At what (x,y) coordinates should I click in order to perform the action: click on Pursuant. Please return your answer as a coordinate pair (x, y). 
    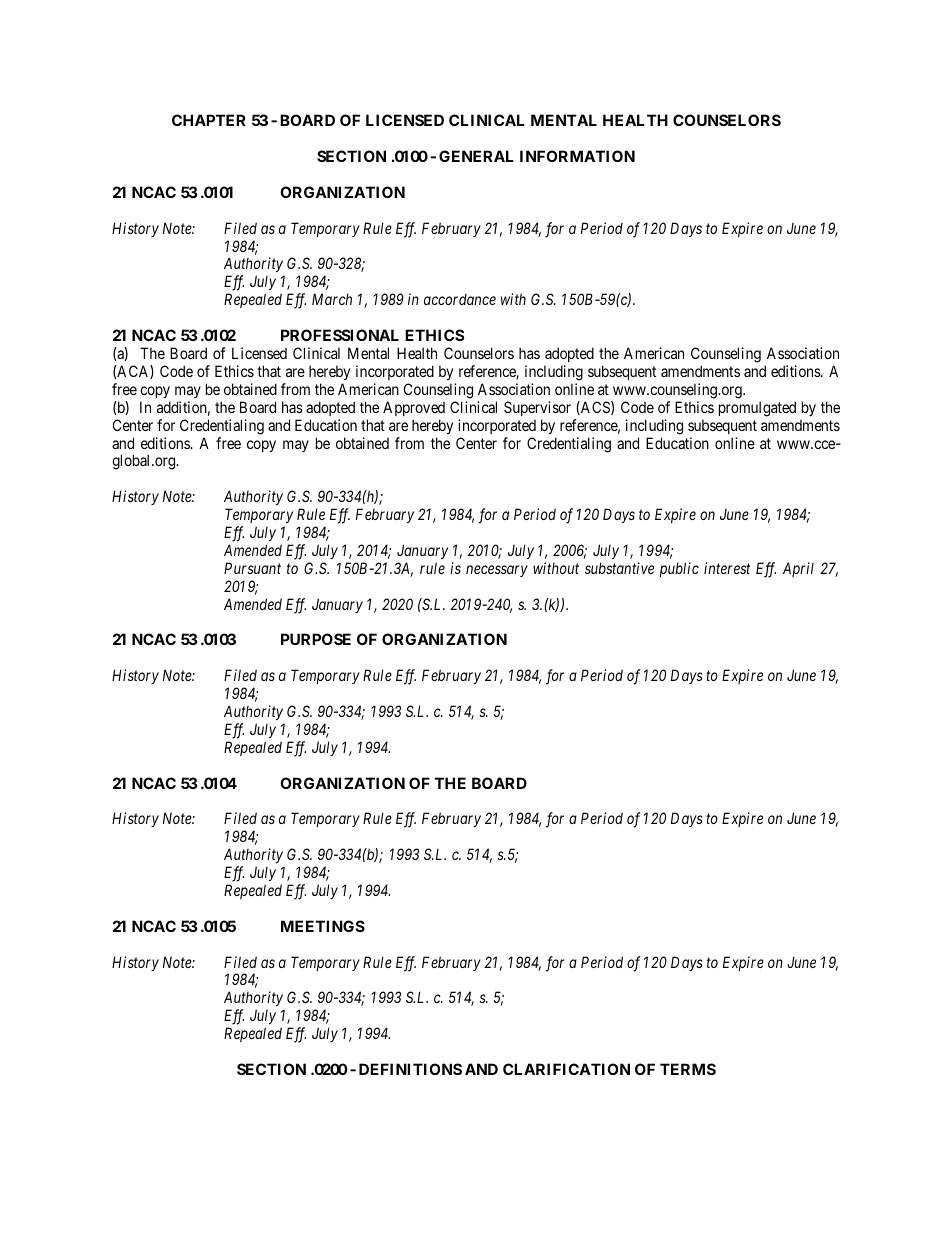
    Looking at the image, I should click on (252, 568).
